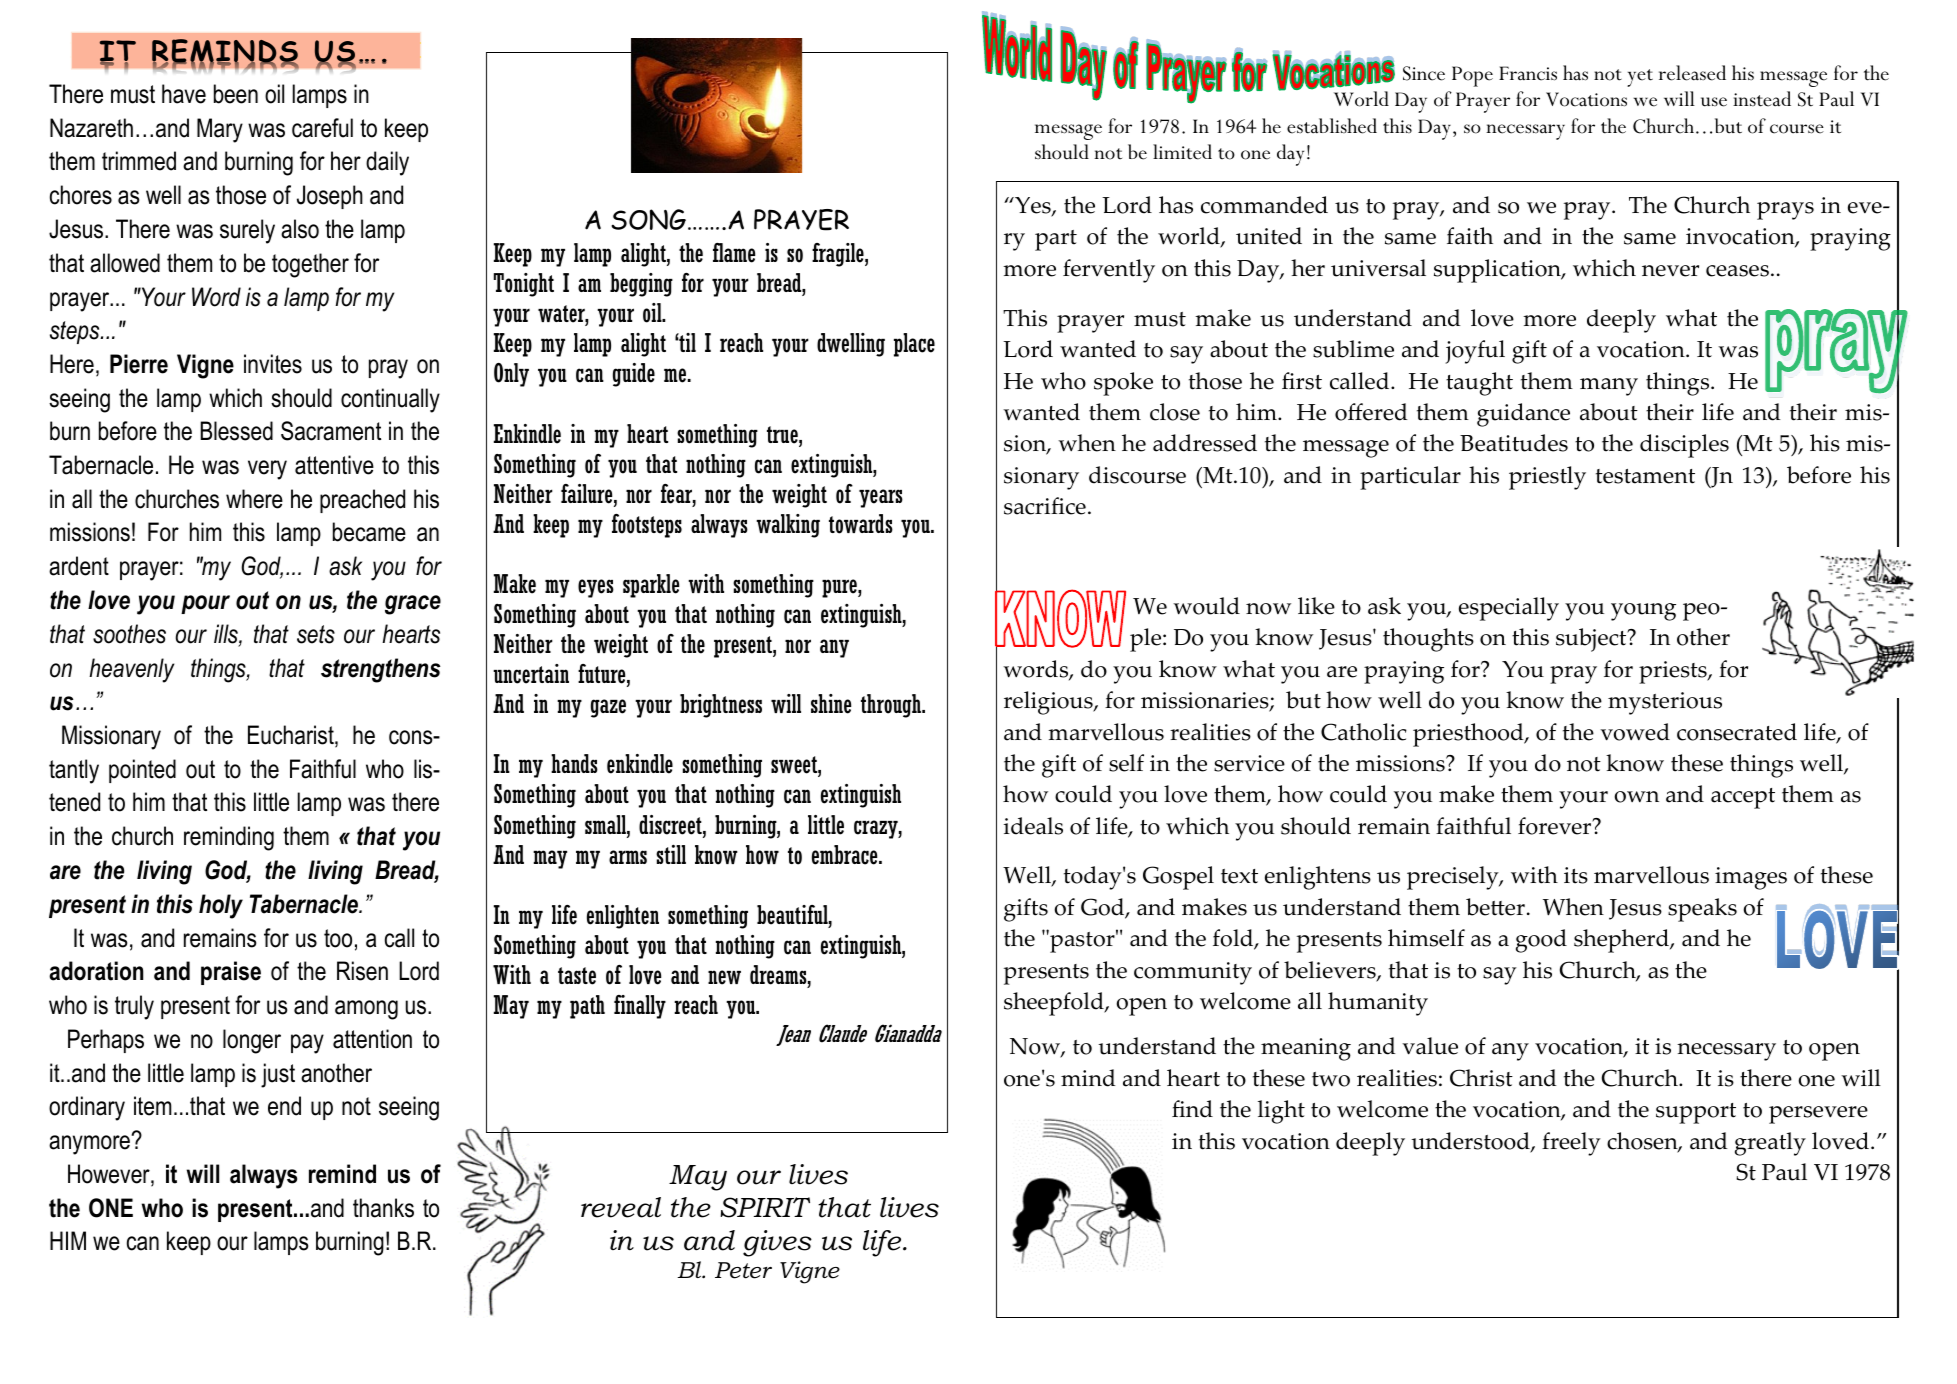 The height and width of the image is (1384, 1957). I want to click on limited, so click(1182, 152).
